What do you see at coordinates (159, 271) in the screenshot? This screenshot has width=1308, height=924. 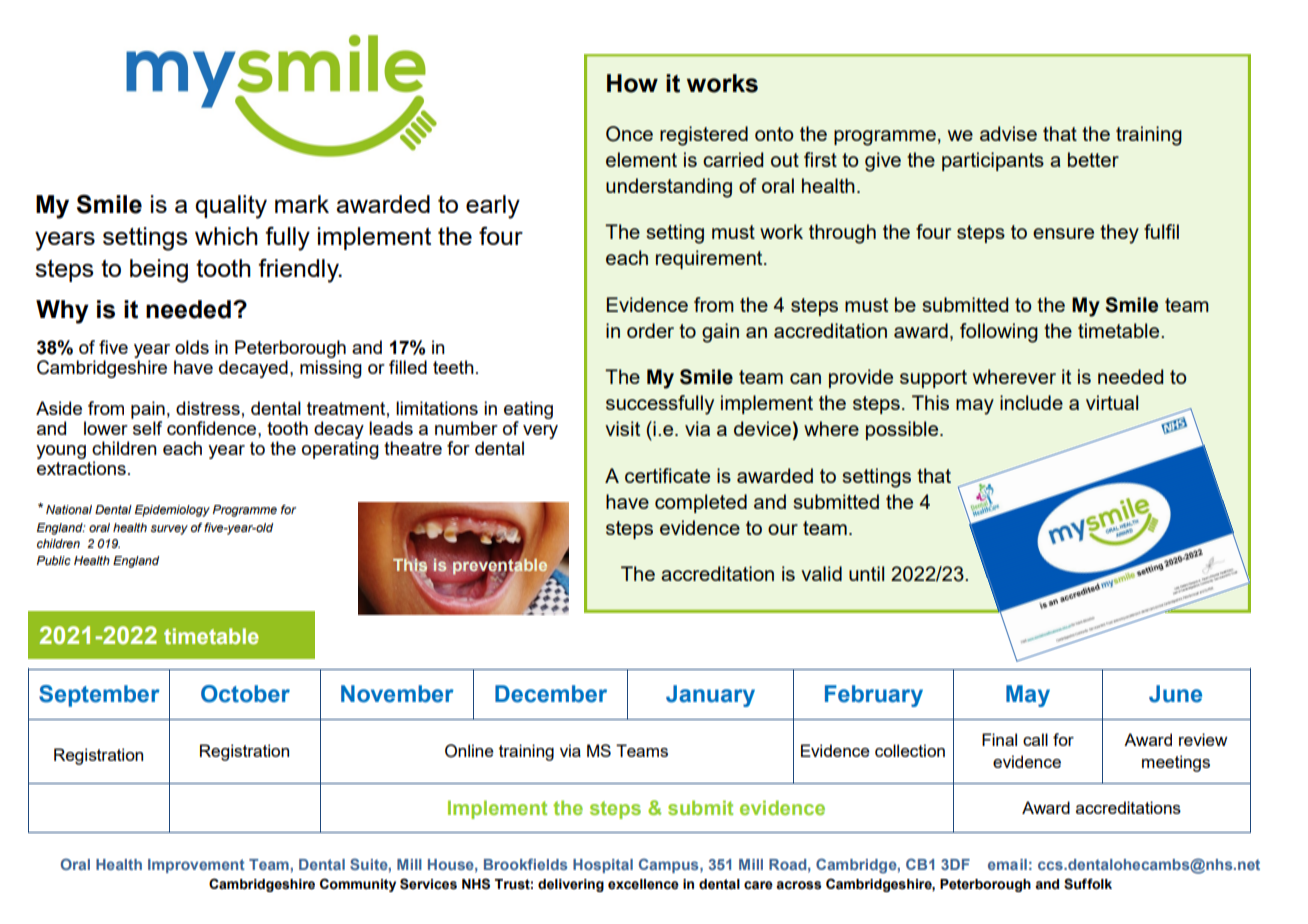 I see `being` at bounding box center [159, 271].
